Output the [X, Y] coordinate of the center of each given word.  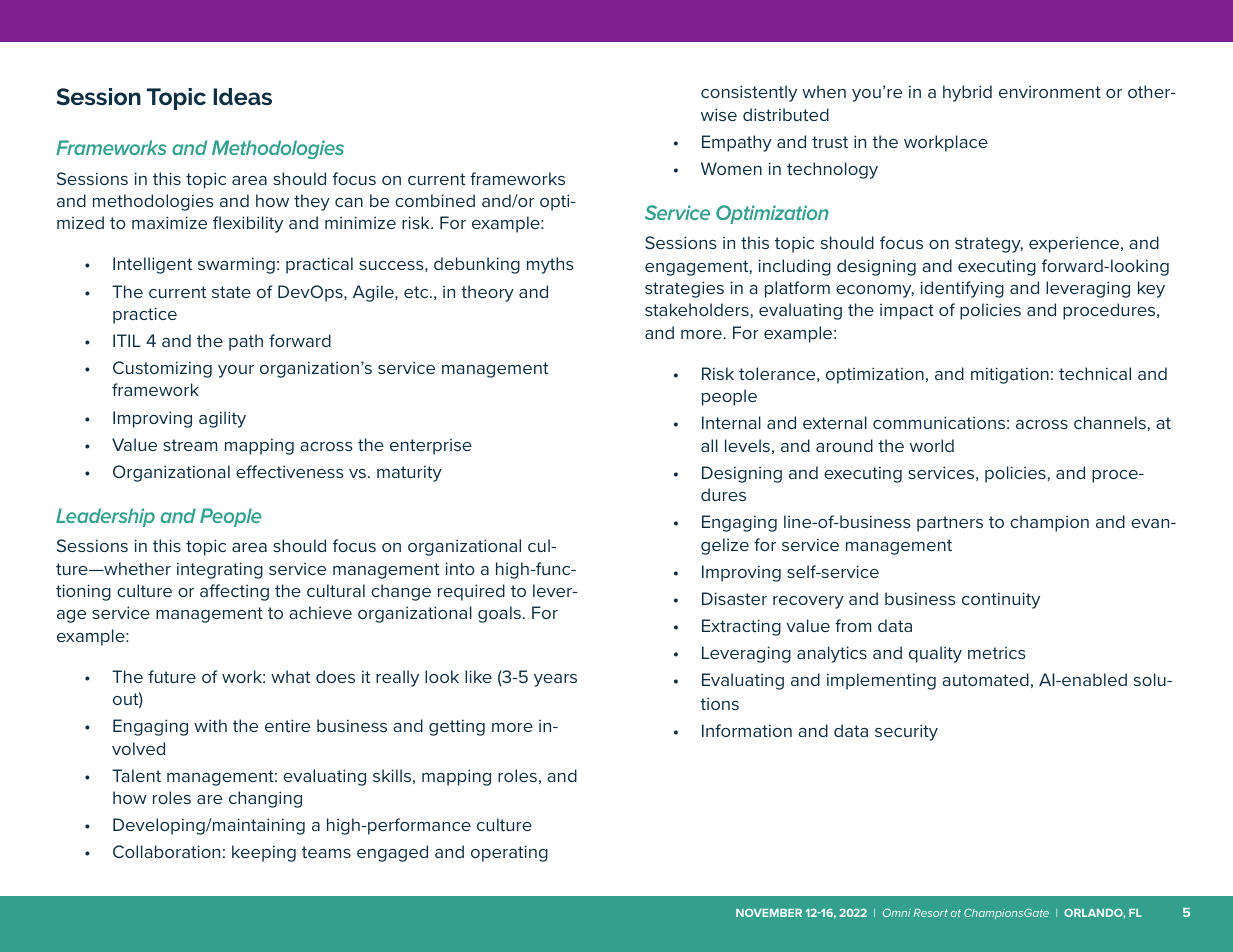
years [555, 680]
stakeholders [697, 309]
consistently [749, 93]
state [231, 292]
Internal [731, 422]
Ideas [242, 96]
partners [950, 524]
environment [1050, 91]
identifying [962, 289]
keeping [264, 853]
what [290, 676]
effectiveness [290, 471]
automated [985, 679]
